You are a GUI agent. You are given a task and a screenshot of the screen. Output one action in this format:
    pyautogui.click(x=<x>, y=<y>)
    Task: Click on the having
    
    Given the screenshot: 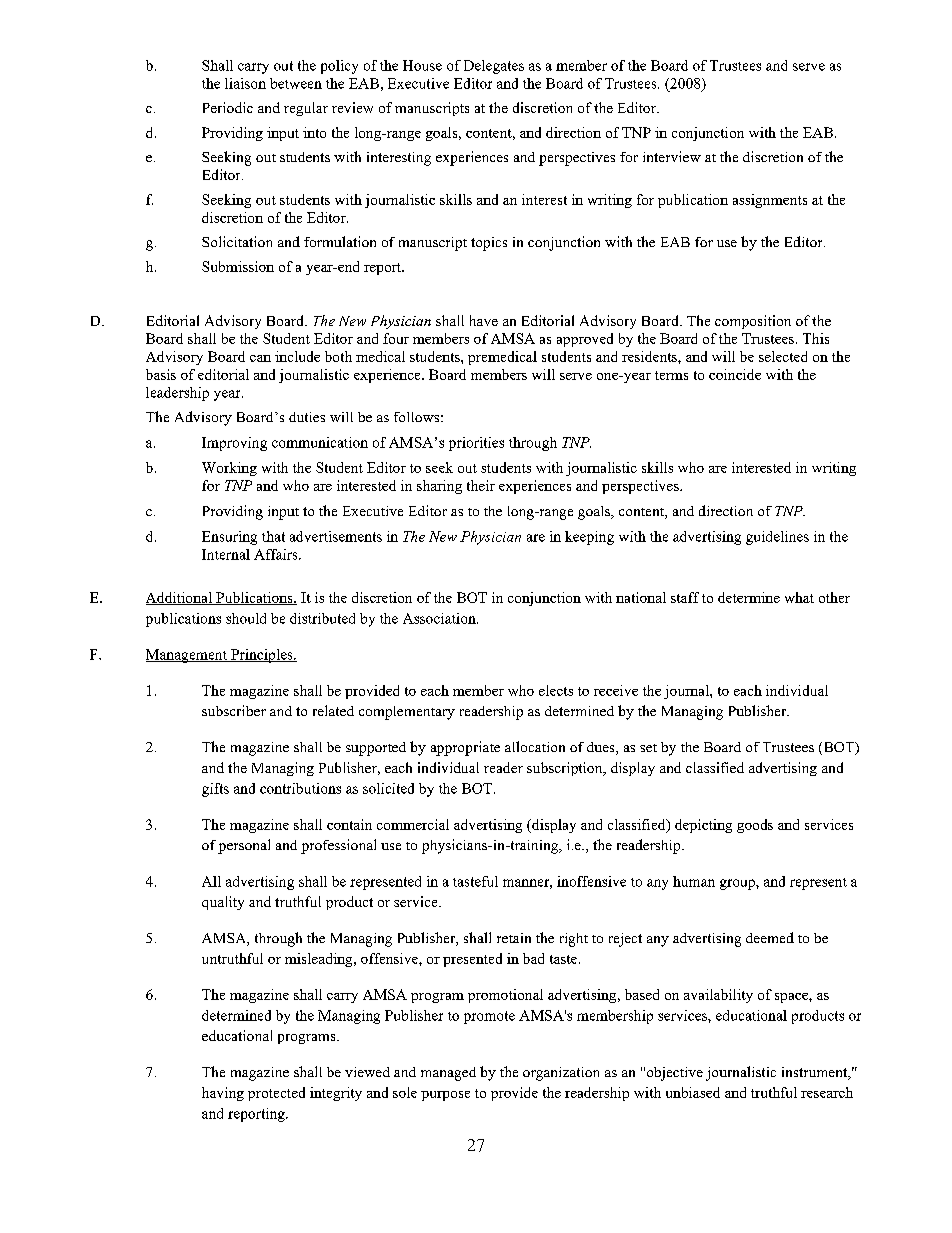 What is the action you would take?
    pyautogui.click(x=223, y=1094)
